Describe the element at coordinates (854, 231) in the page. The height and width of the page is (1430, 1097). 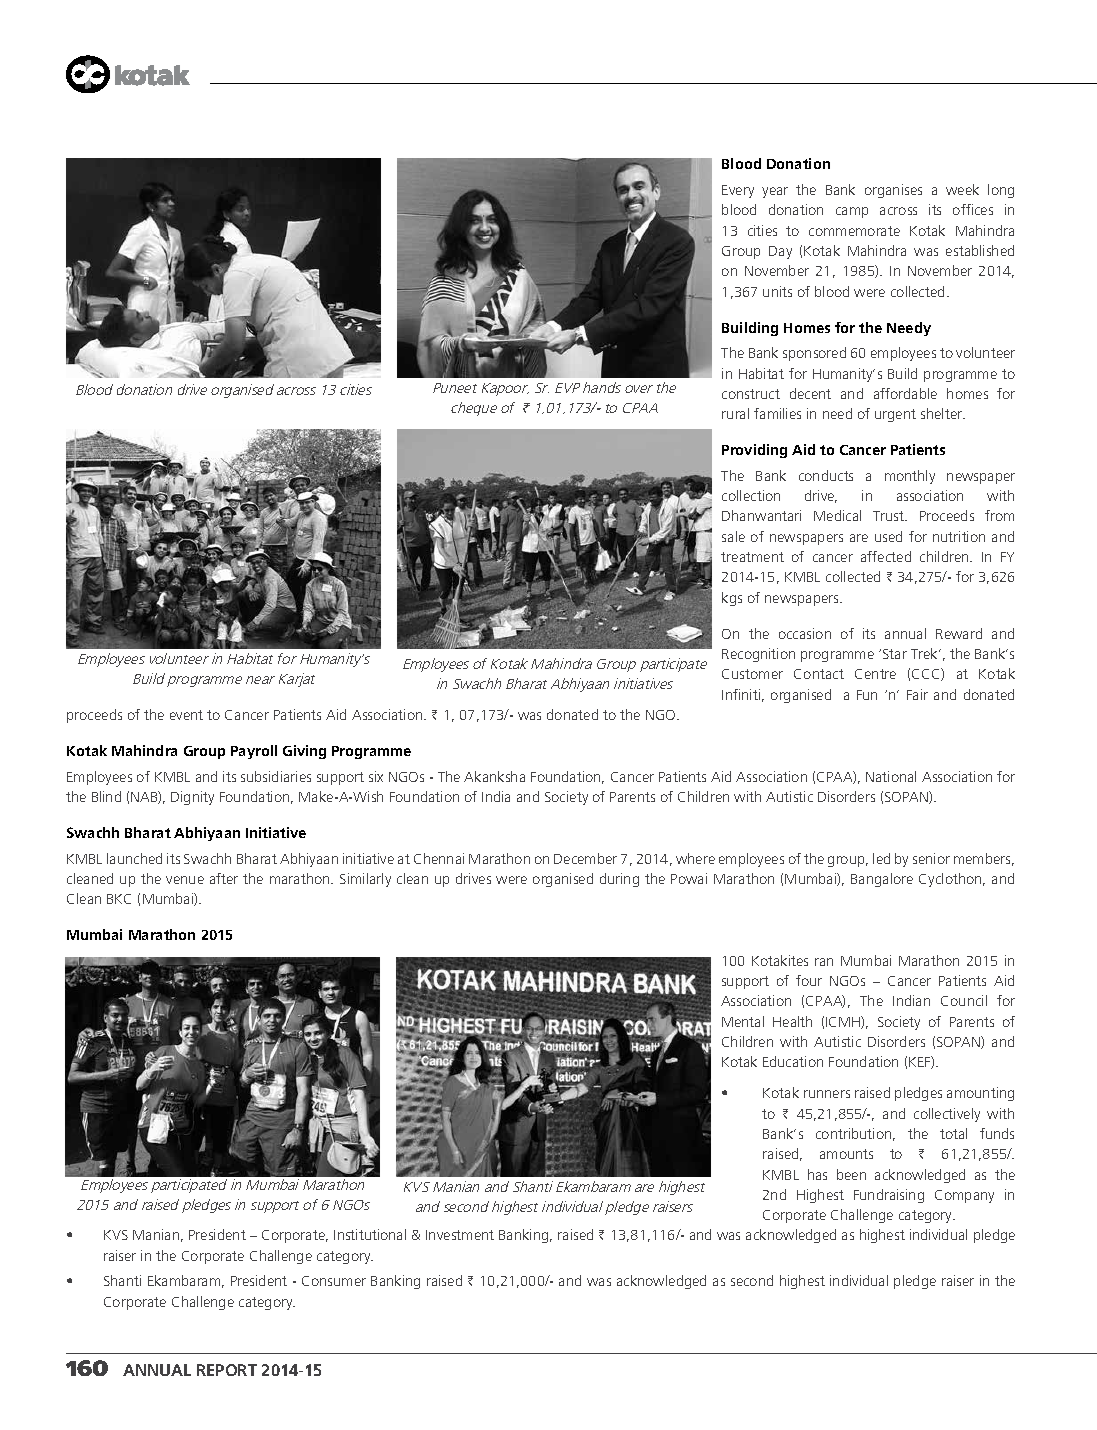
I see `commemorate` at that location.
